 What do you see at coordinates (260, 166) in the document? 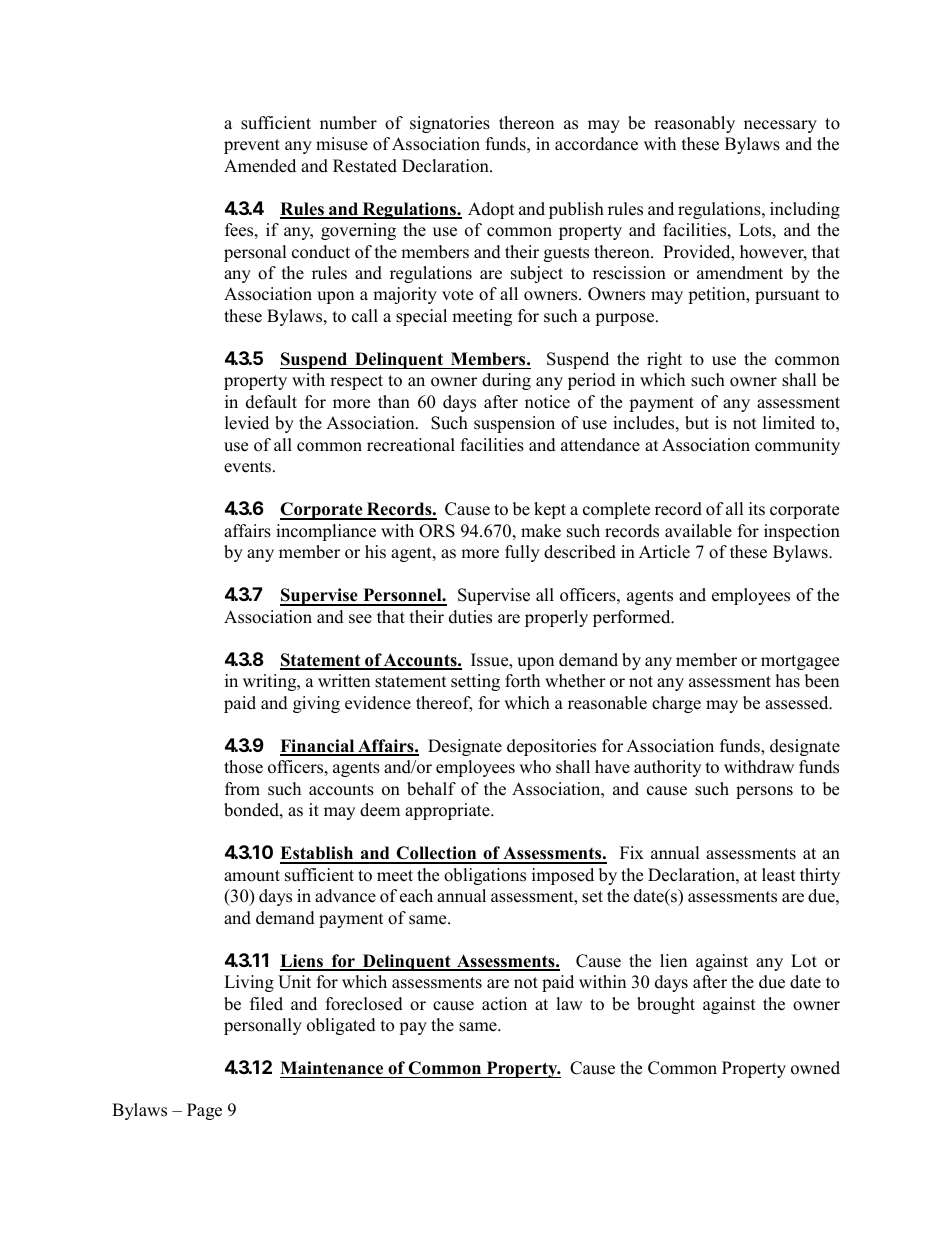
I see `Amended` at bounding box center [260, 166].
